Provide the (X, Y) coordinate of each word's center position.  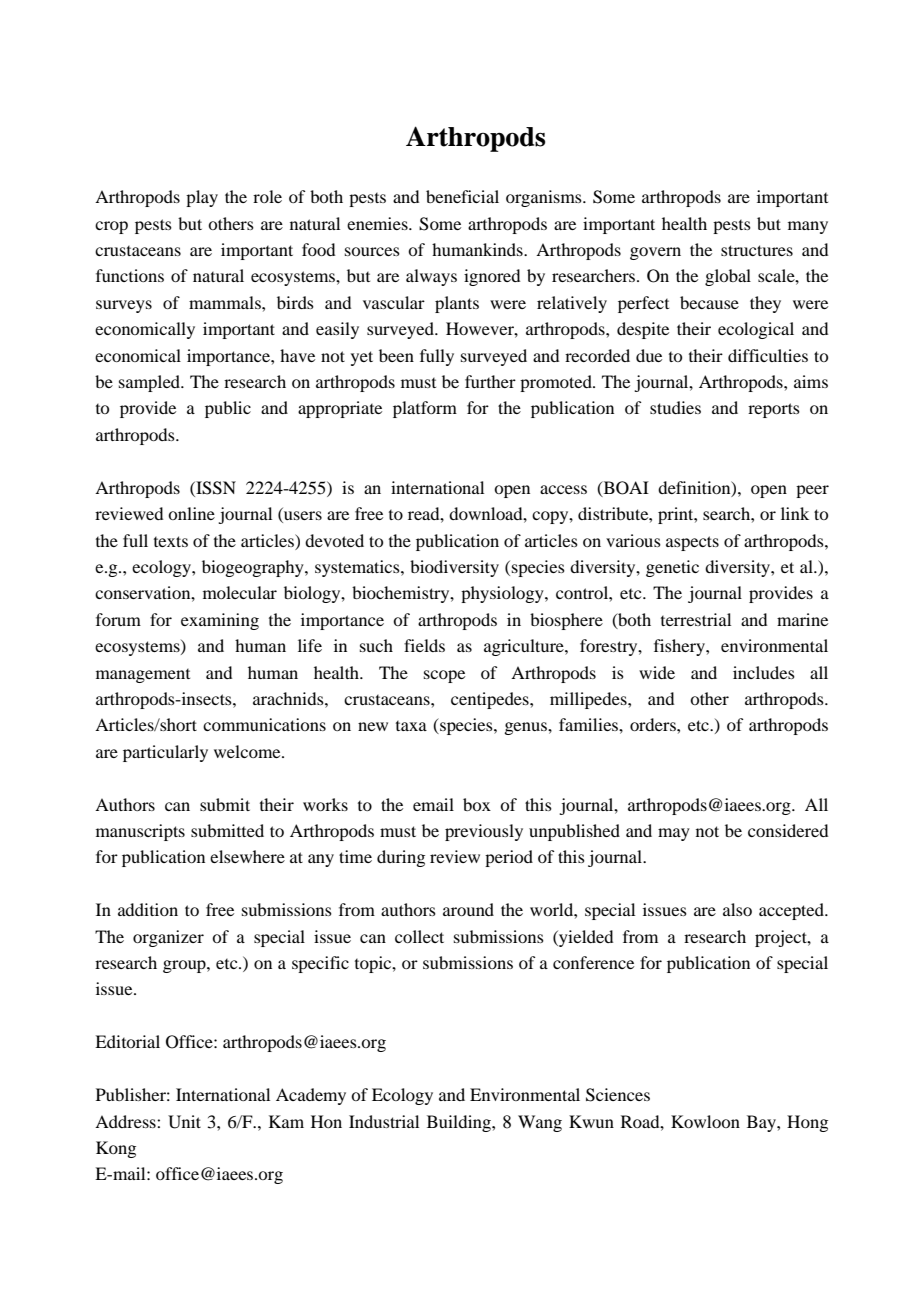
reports (774, 410)
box (477, 804)
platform (425, 409)
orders (654, 724)
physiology (503, 594)
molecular (240, 592)
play (202, 198)
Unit (184, 1122)
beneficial (462, 196)
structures (757, 250)
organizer (168, 938)
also (737, 909)
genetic (672, 568)
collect (419, 936)
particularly (165, 753)
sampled (151, 383)
